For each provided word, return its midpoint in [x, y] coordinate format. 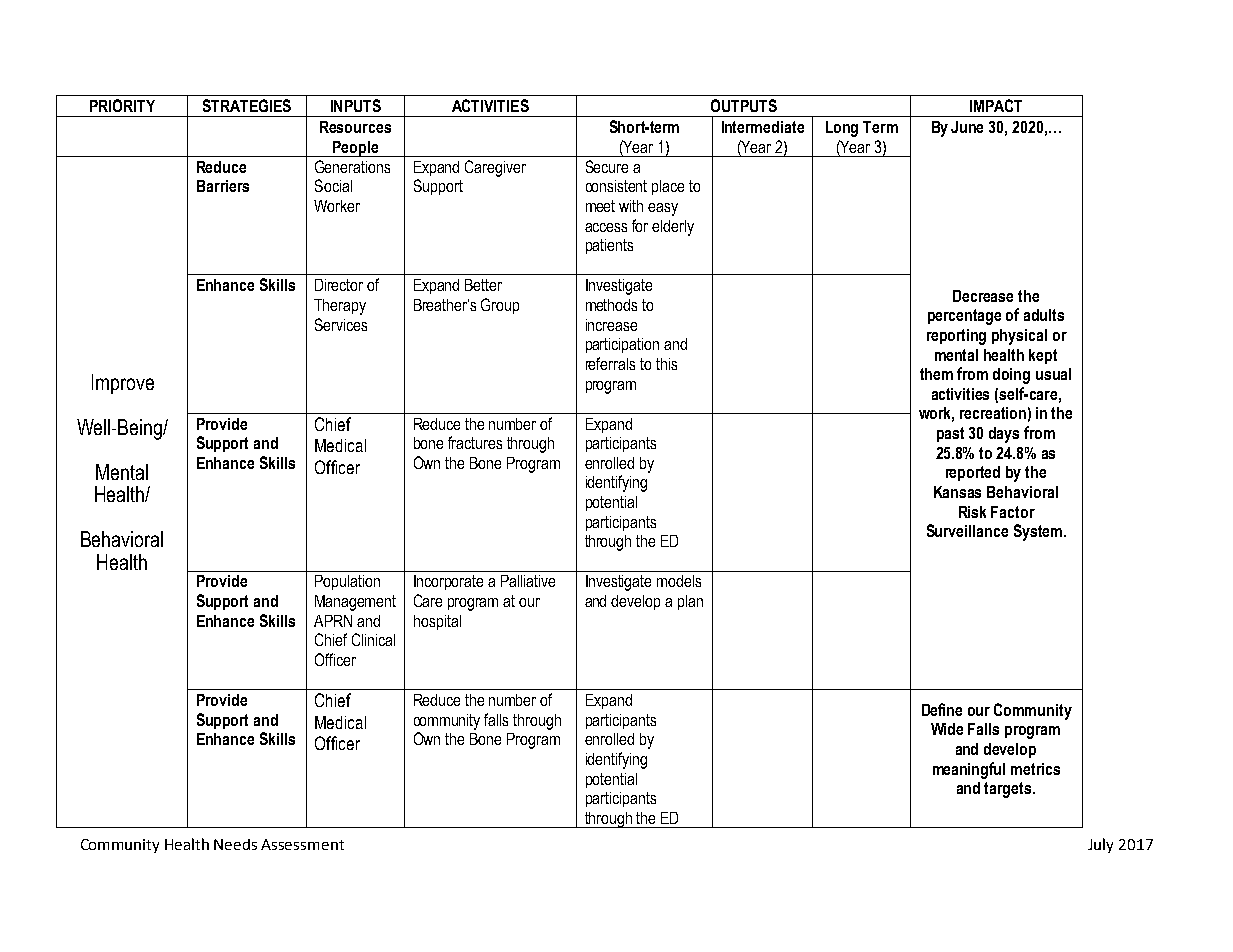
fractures [475, 442]
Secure [607, 166]
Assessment [302, 844]
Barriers [223, 186]
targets [1009, 790]
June [967, 127]
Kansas [957, 492]
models [679, 581]
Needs [235, 844]
